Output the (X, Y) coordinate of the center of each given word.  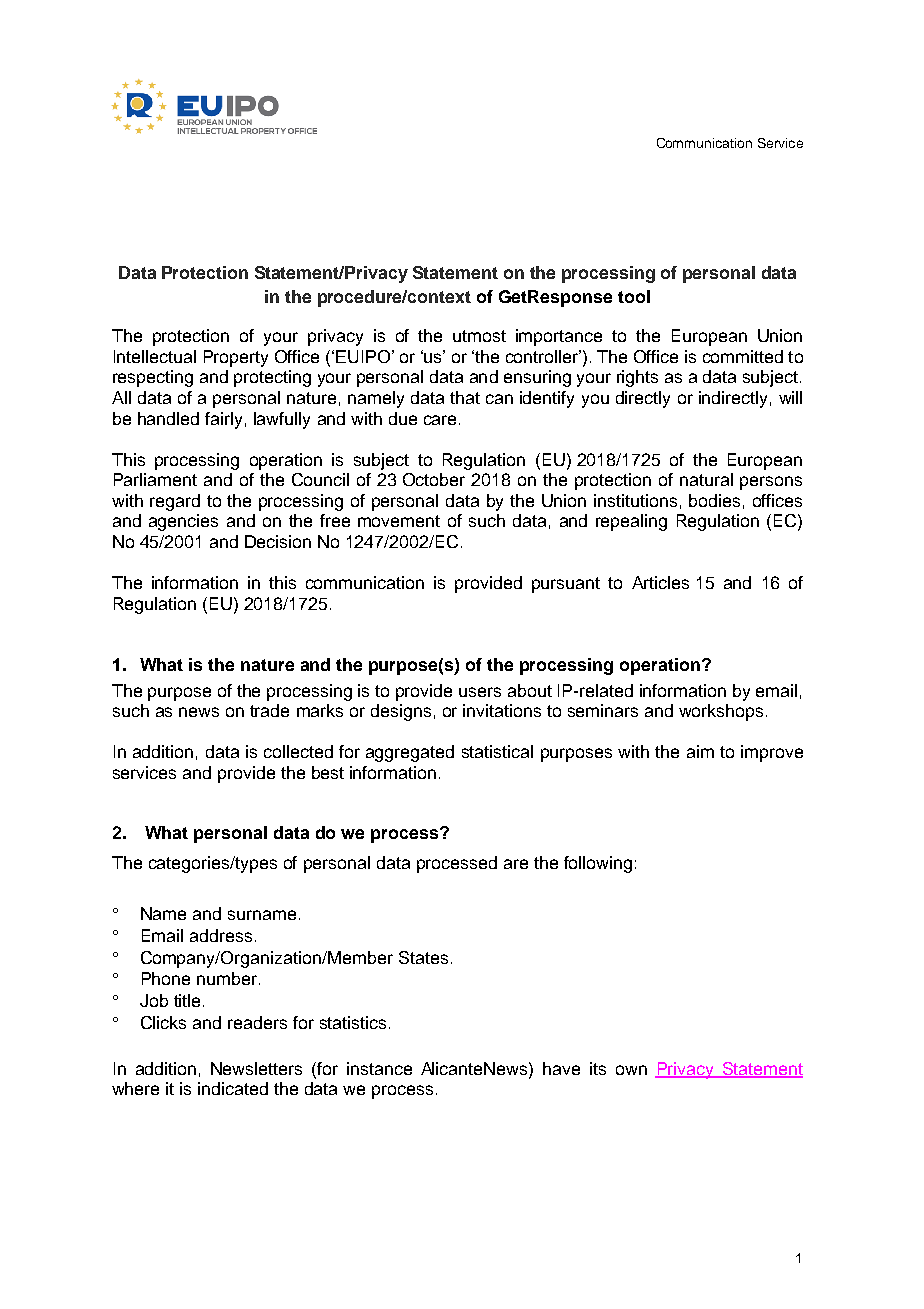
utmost (479, 336)
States (423, 957)
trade (269, 710)
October (434, 479)
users (480, 692)
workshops (721, 712)
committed (743, 356)
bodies (714, 500)
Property (236, 358)
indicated (233, 1088)
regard (175, 502)
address (221, 935)
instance (379, 1068)
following (598, 864)
